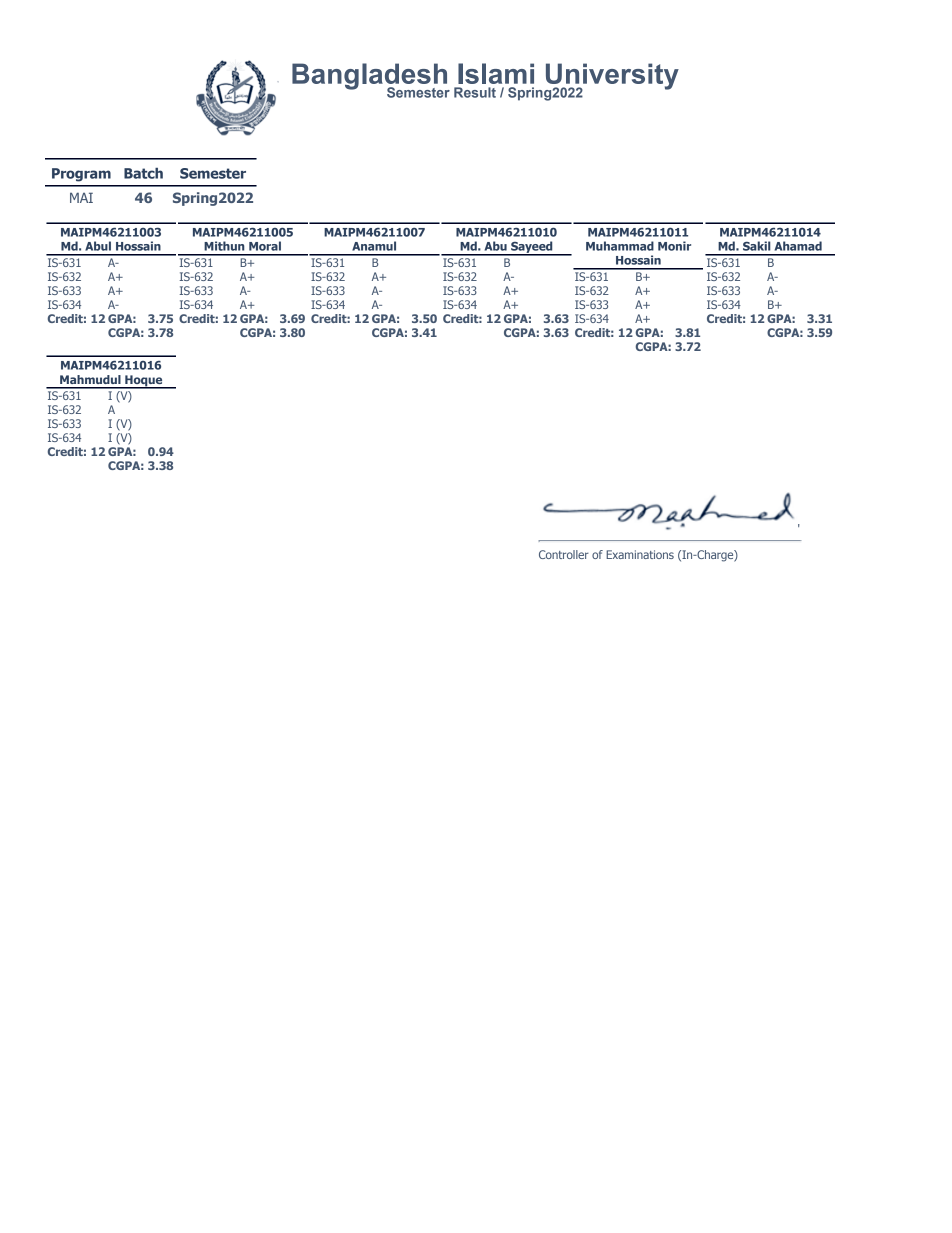 The image size is (952, 1233). I want to click on University, so click(611, 77).
